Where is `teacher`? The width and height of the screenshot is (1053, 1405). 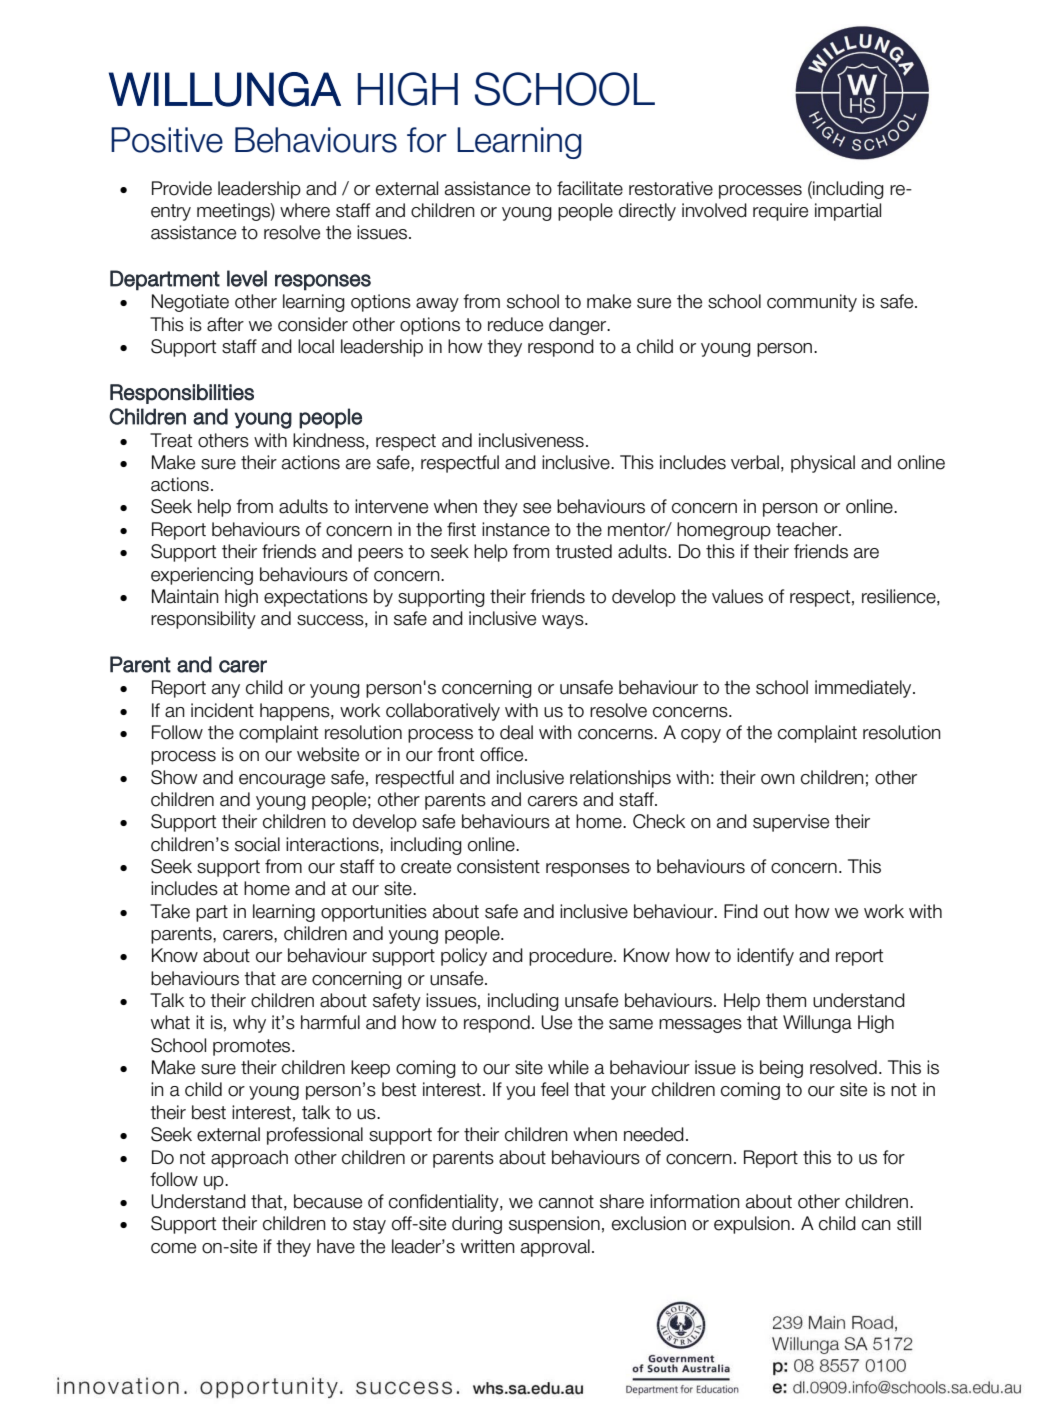 teacher is located at coordinates (808, 529).
